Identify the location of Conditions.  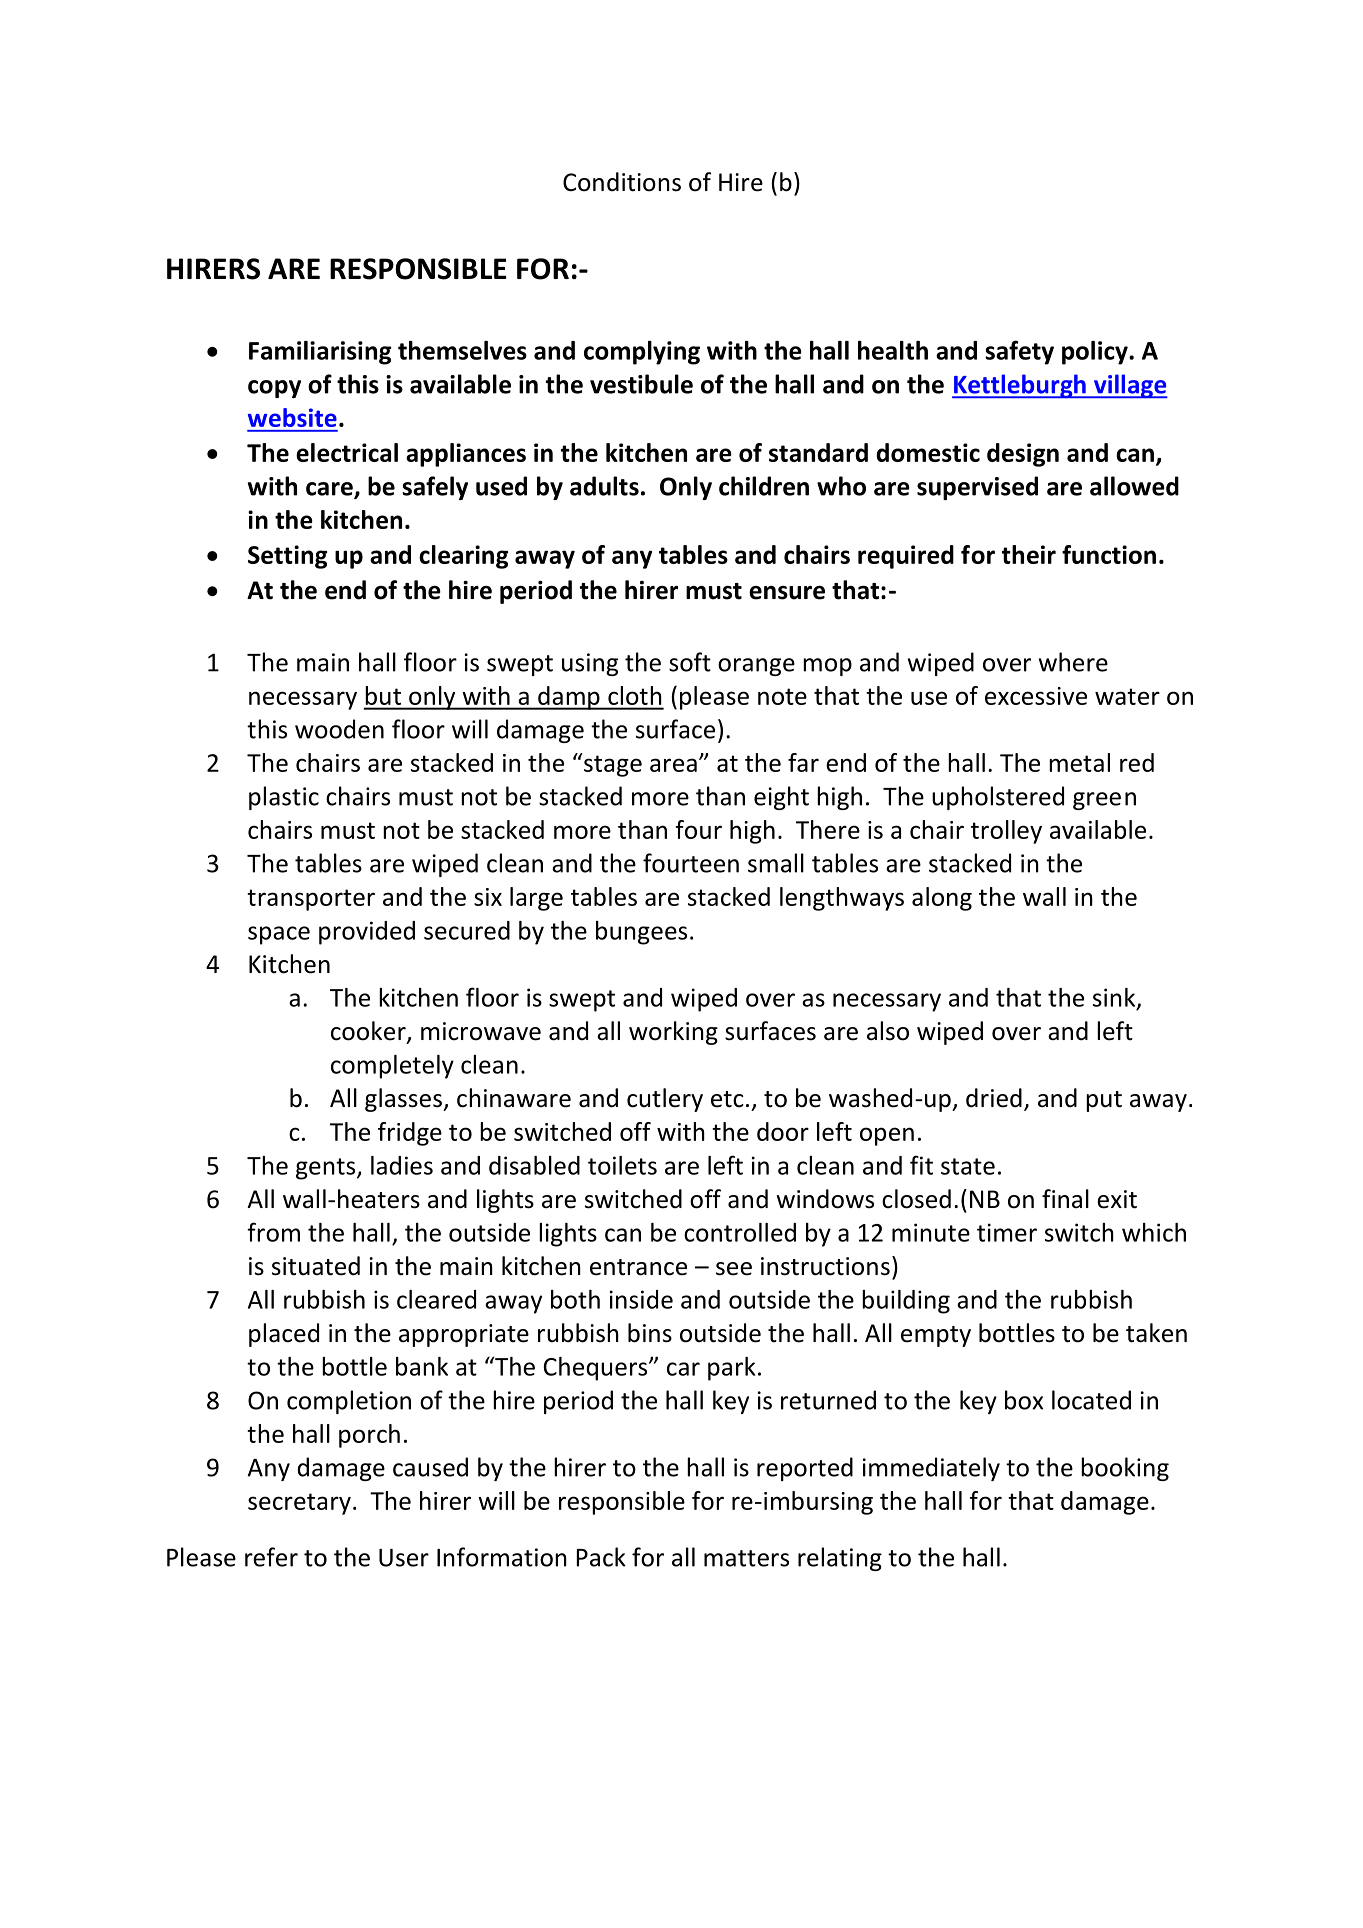
(622, 182).
